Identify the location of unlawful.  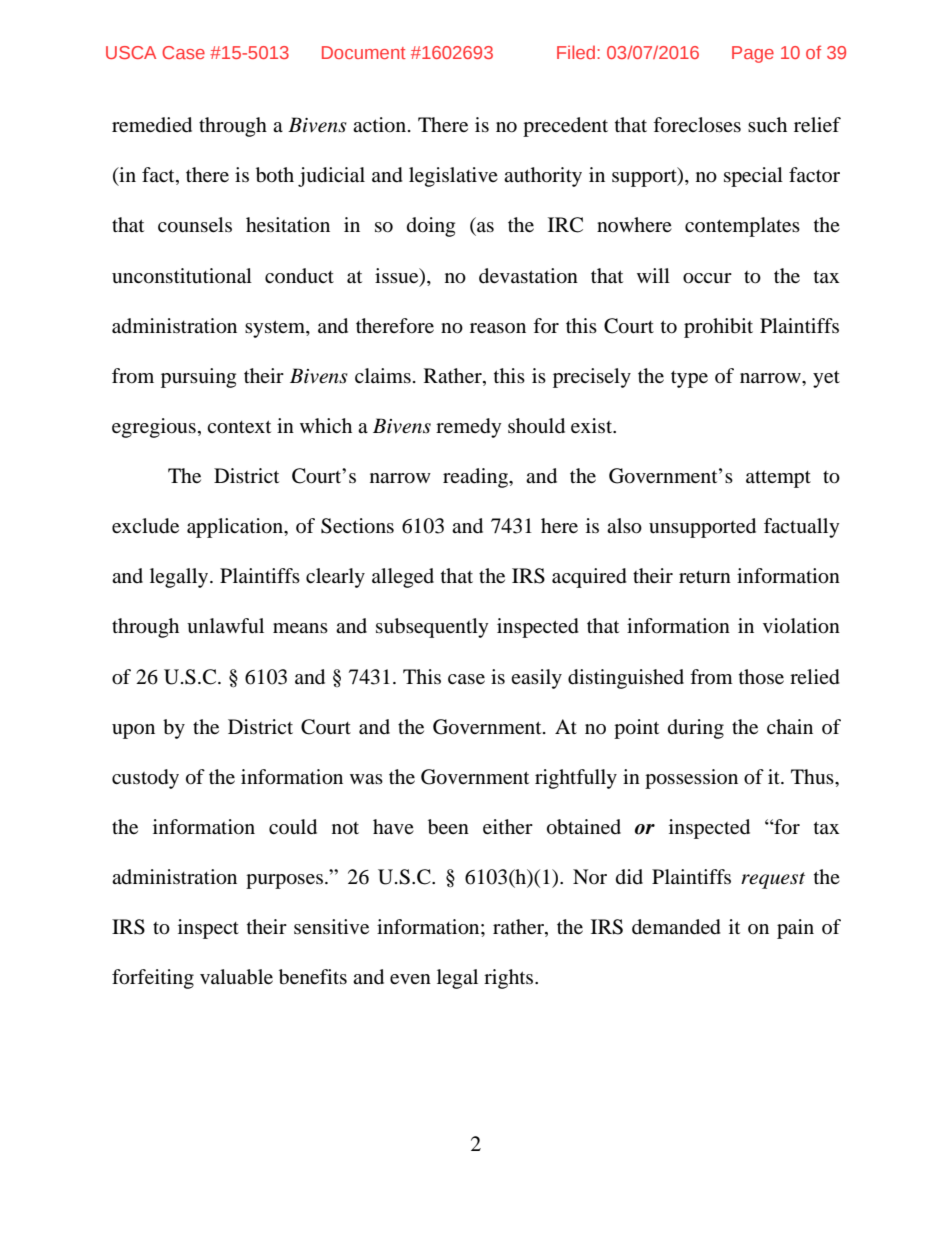
(225, 626).
